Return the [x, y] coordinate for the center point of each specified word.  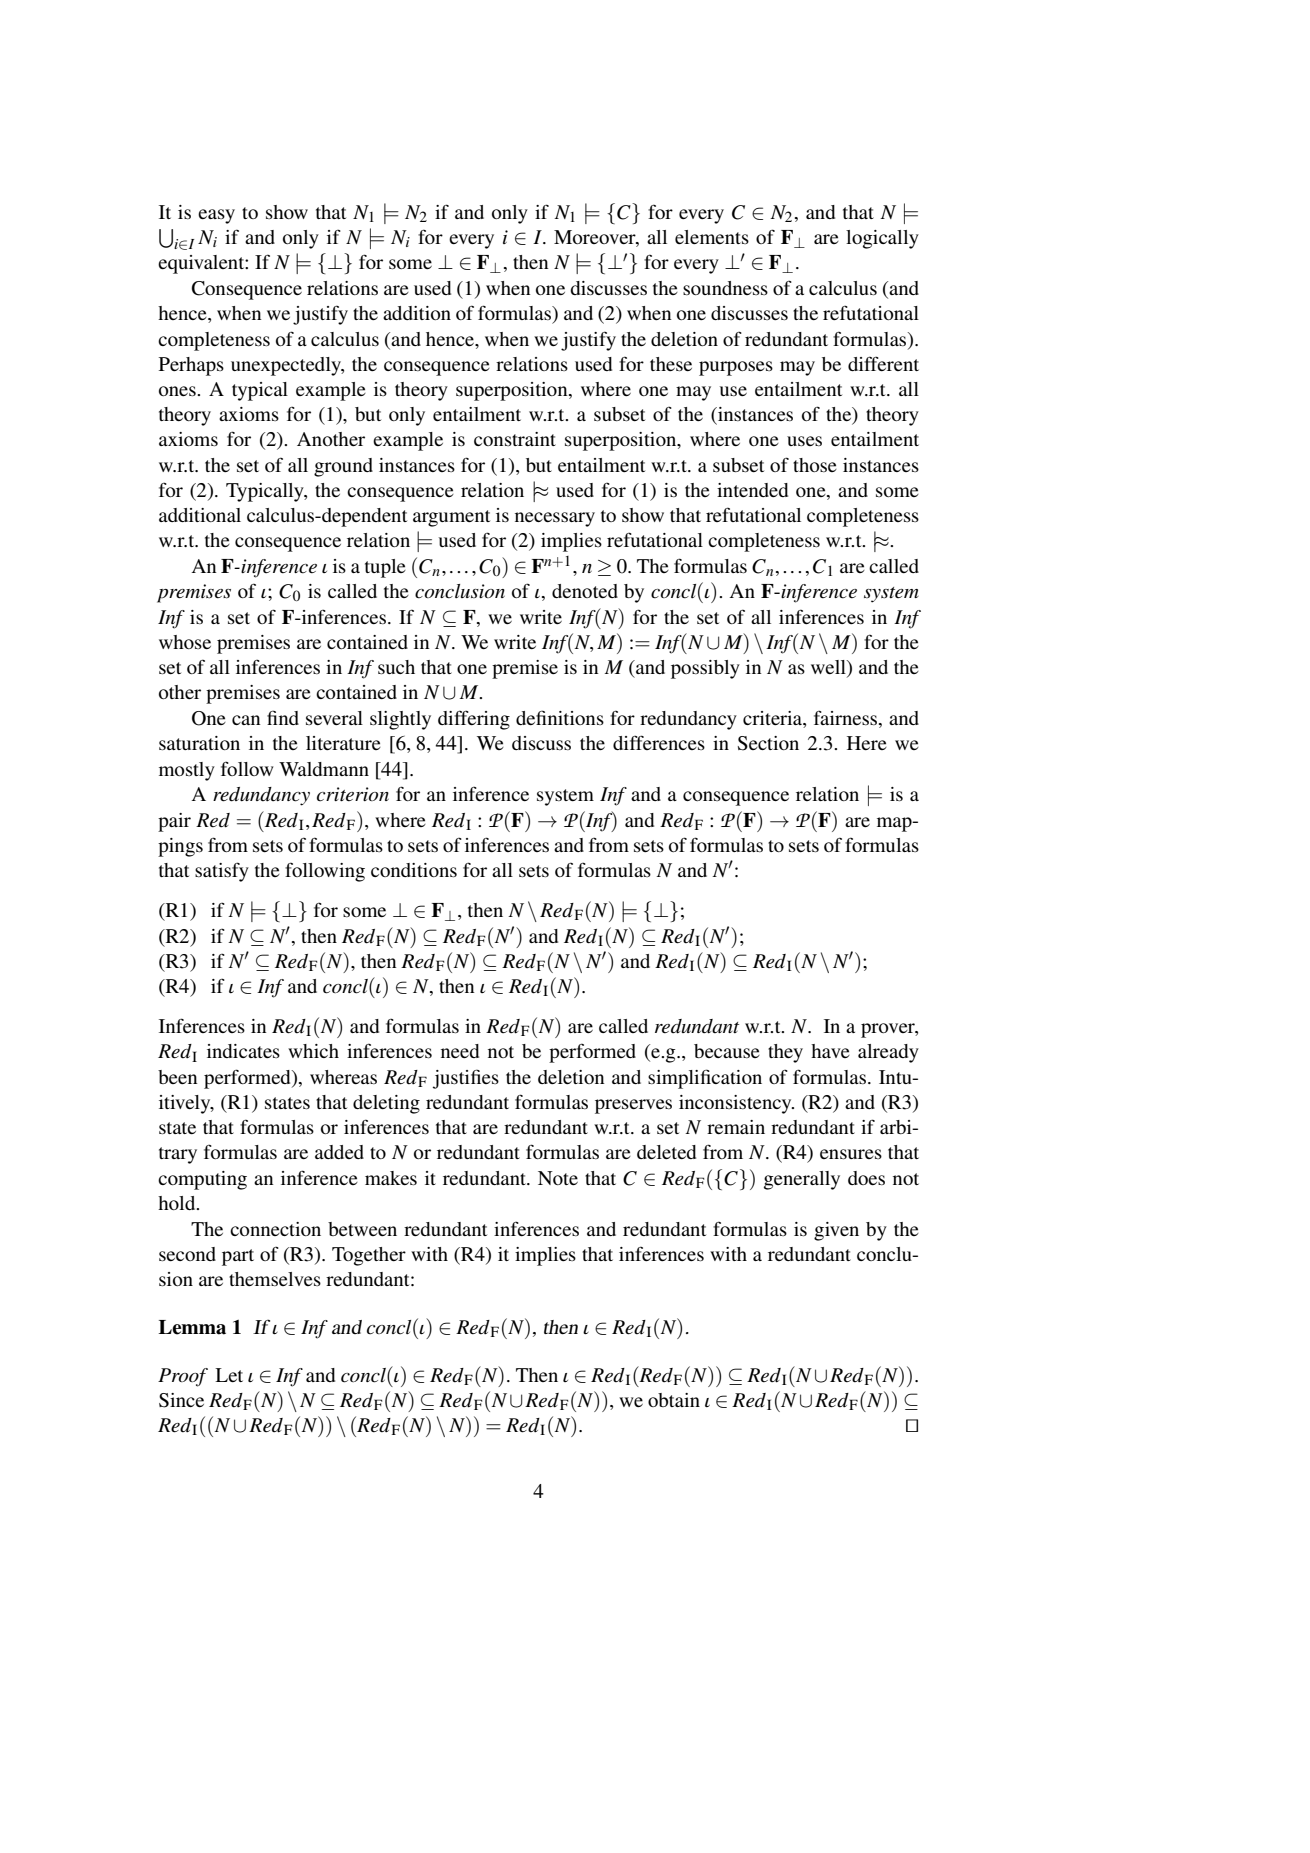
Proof [183, 1377]
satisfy [222, 872]
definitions [560, 717]
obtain [674, 1400]
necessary [555, 519]
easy [216, 216]
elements [712, 237]
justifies [466, 1079]
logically [882, 239]
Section [768, 743]
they [785, 1053]
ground [343, 467]
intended [752, 490]
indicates [243, 1051]
